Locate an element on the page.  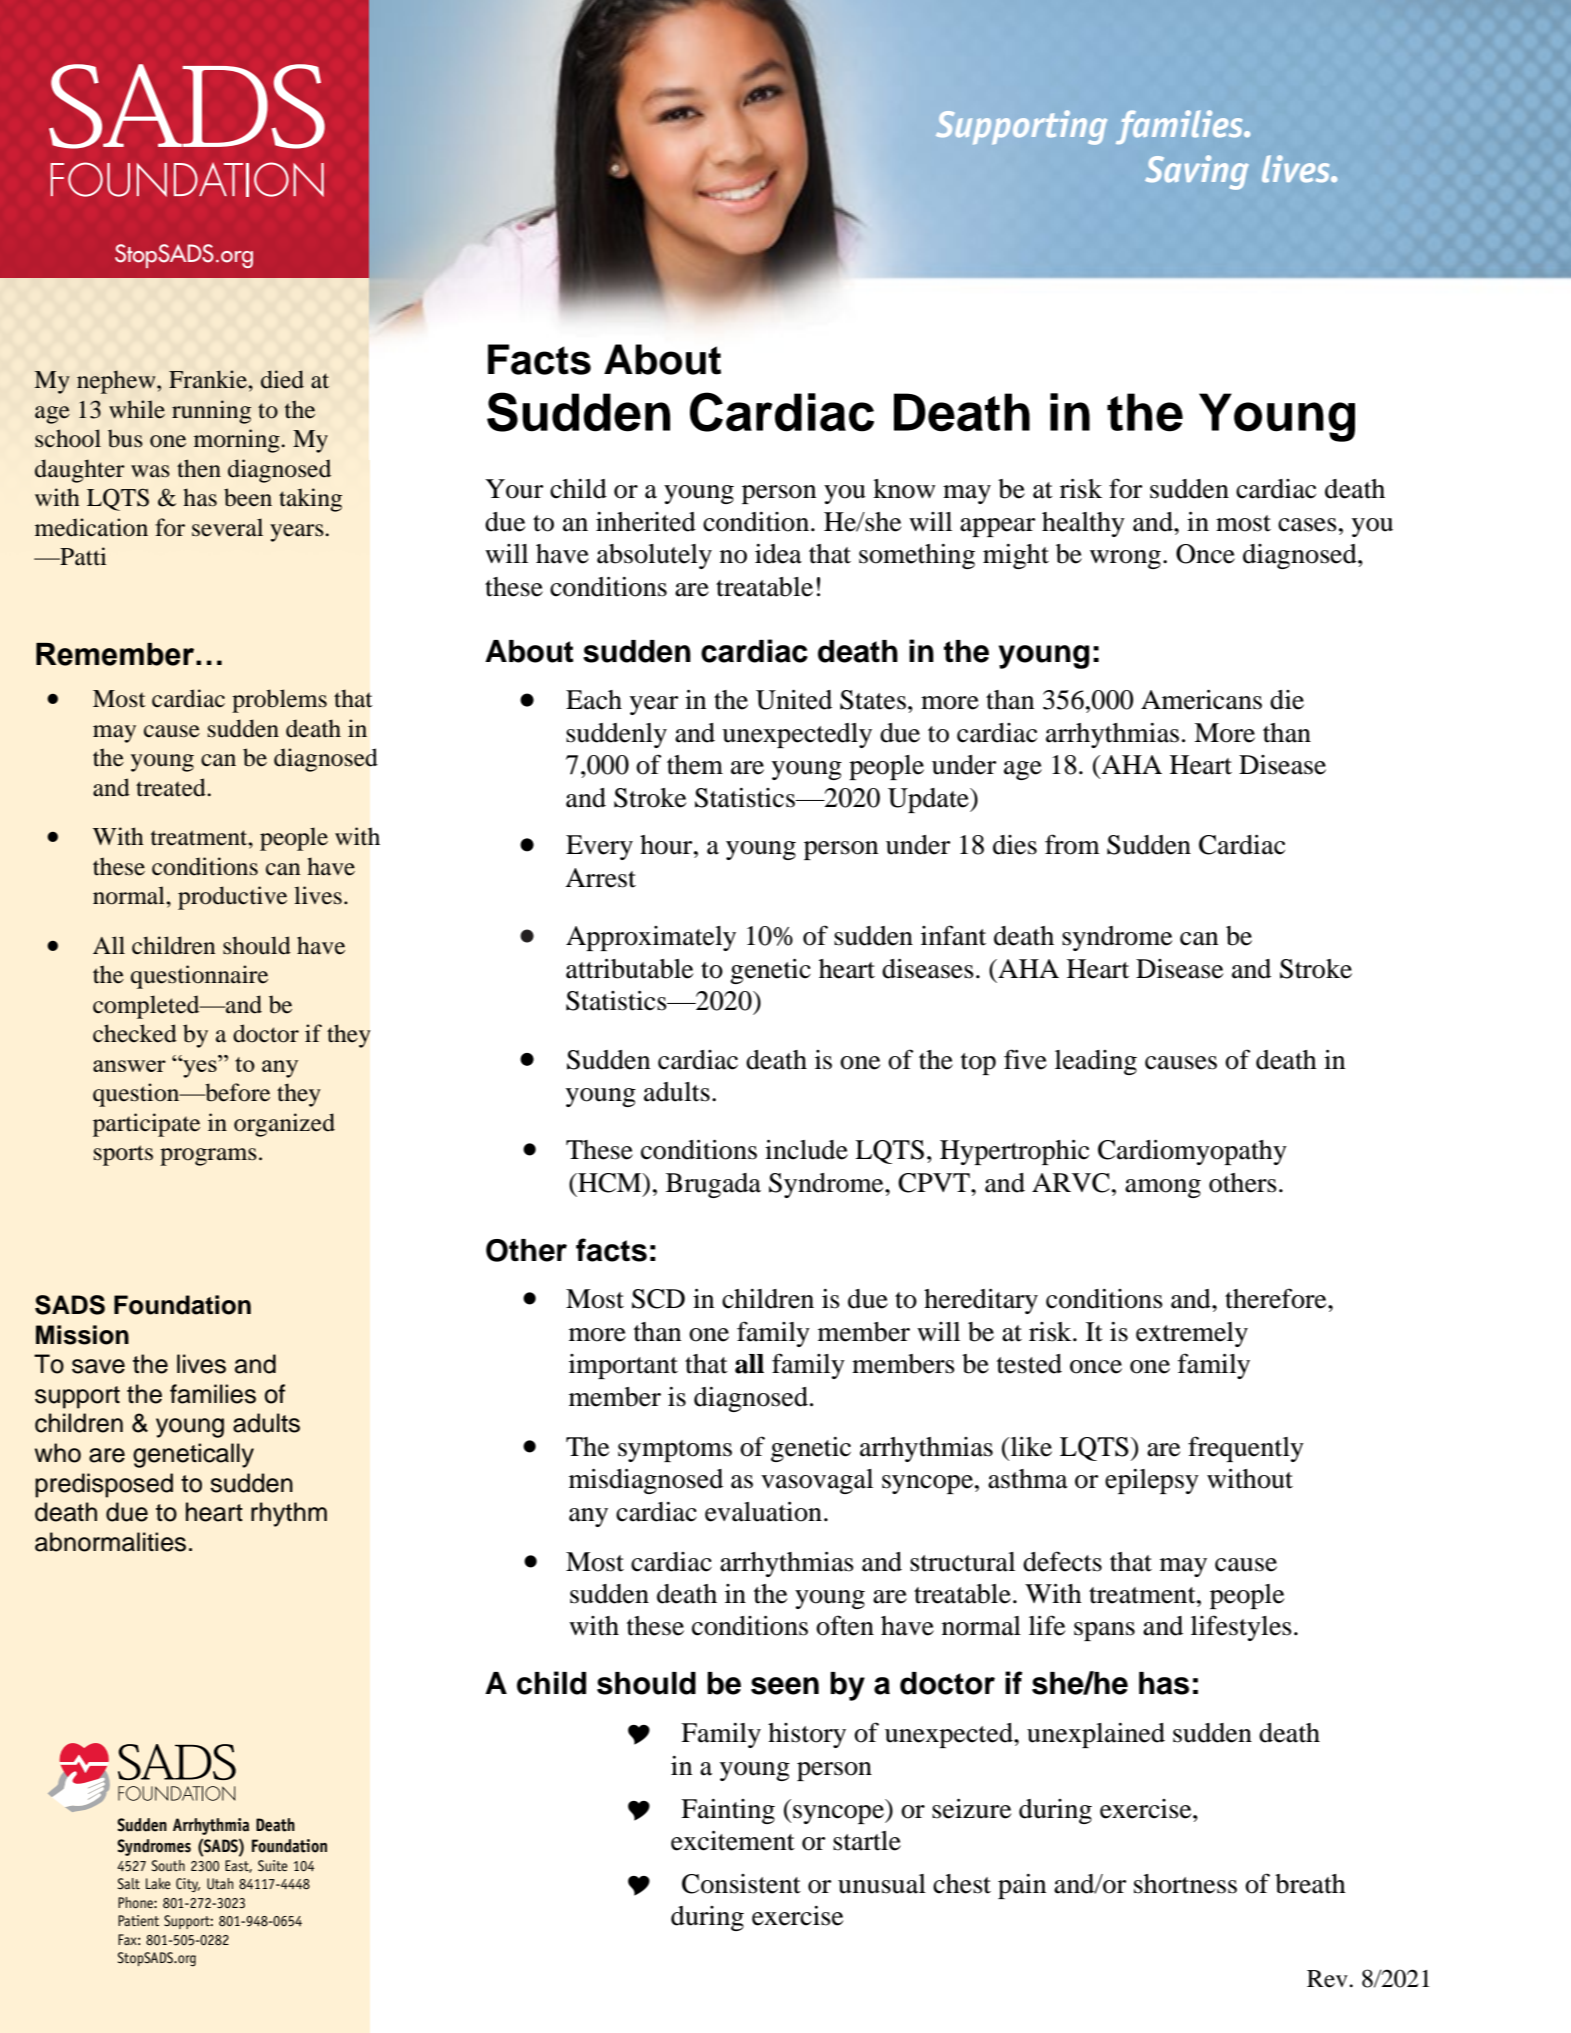
shortness is located at coordinates (1185, 1884).
